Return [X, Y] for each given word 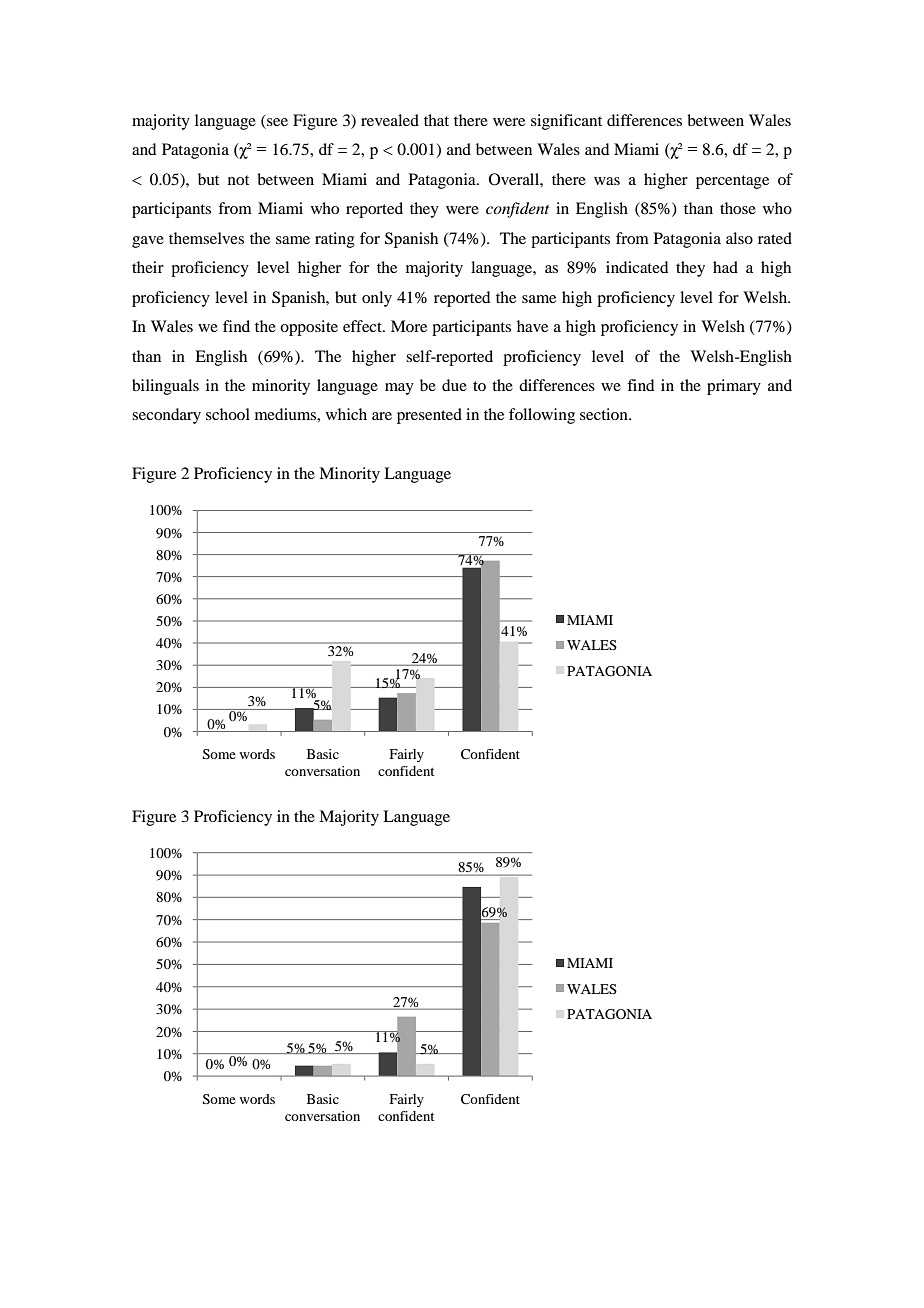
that [436, 120]
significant [566, 122]
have [532, 326]
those [738, 208]
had [725, 267]
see [277, 122]
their [148, 267]
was [607, 181]
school [228, 414]
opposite [309, 328]
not [238, 180]
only [377, 299]
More [409, 326]
